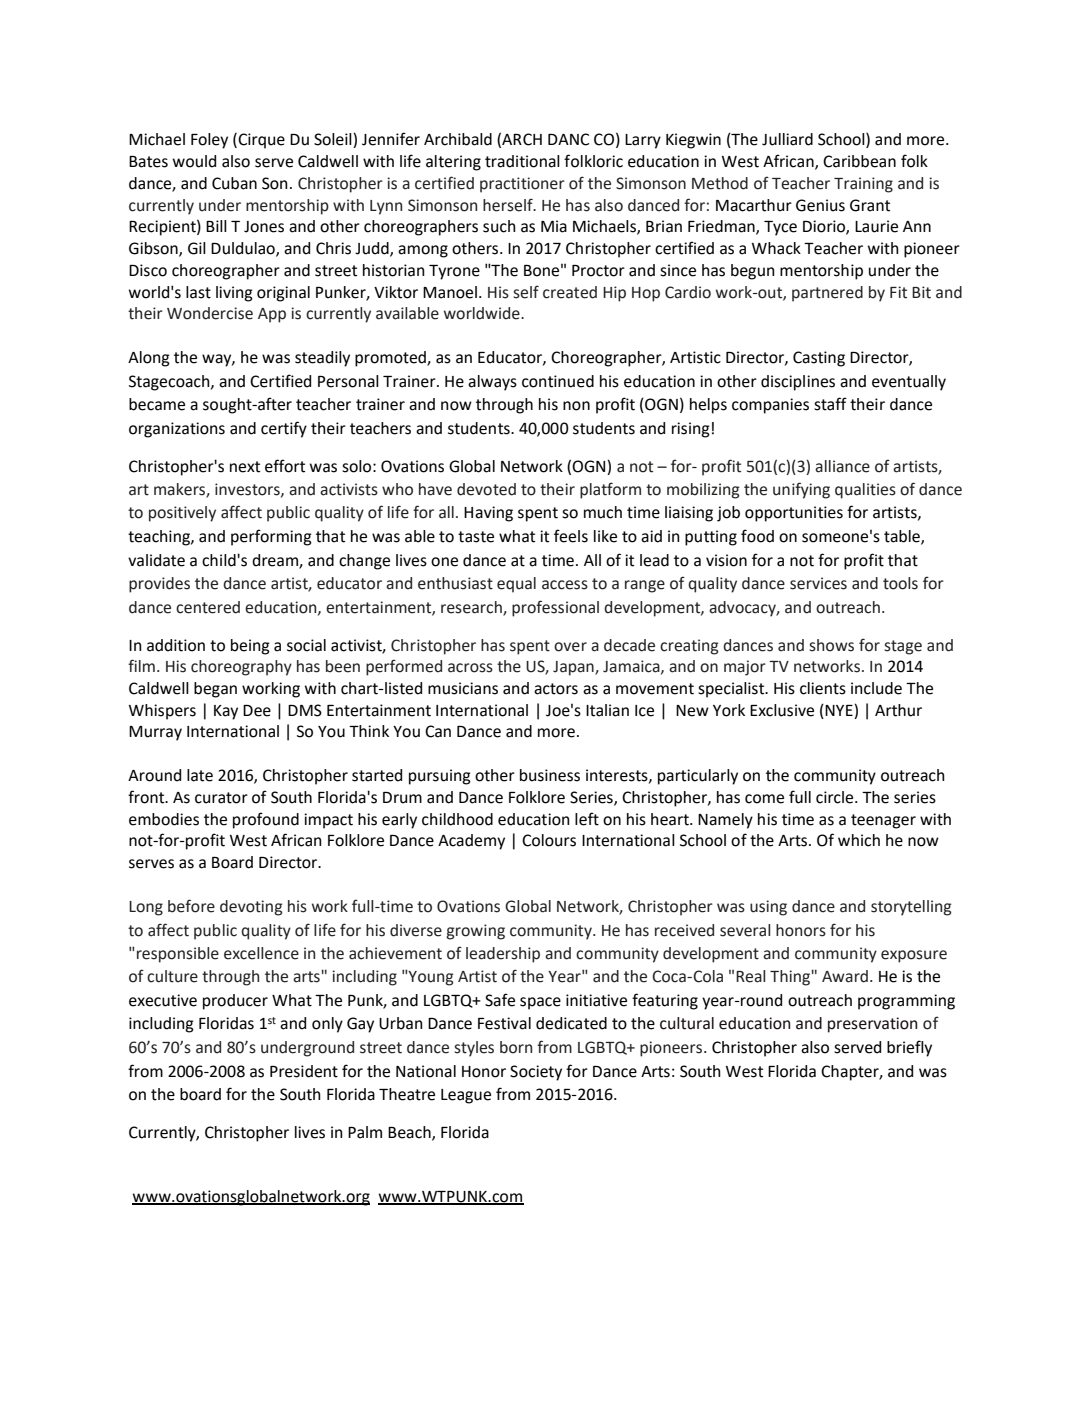 This screenshot has height=1413, width=1092. Describe the element at coordinates (250, 647) in the screenshot. I see `being` at that location.
